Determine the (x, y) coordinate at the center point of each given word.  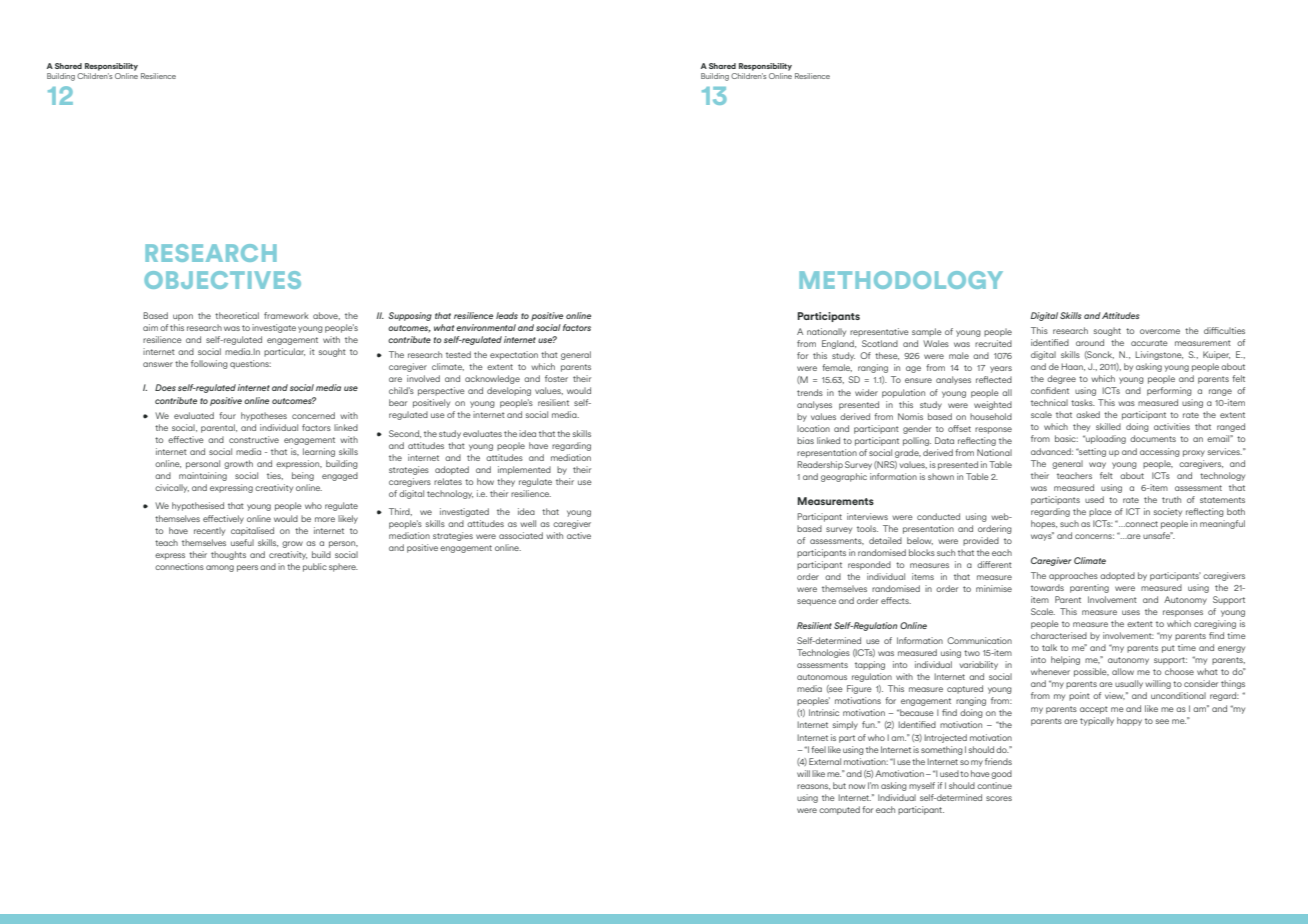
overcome (1160, 331)
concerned (313, 415)
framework (286, 315)
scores (999, 798)
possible (1091, 672)
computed (839, 810)
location (813, 428)
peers (247, 568)
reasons (813, 787)
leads (507, 315)
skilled (1108, 426)
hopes (1044, 524)
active (579, 535)
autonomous (822, 677)
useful (242, 542)
